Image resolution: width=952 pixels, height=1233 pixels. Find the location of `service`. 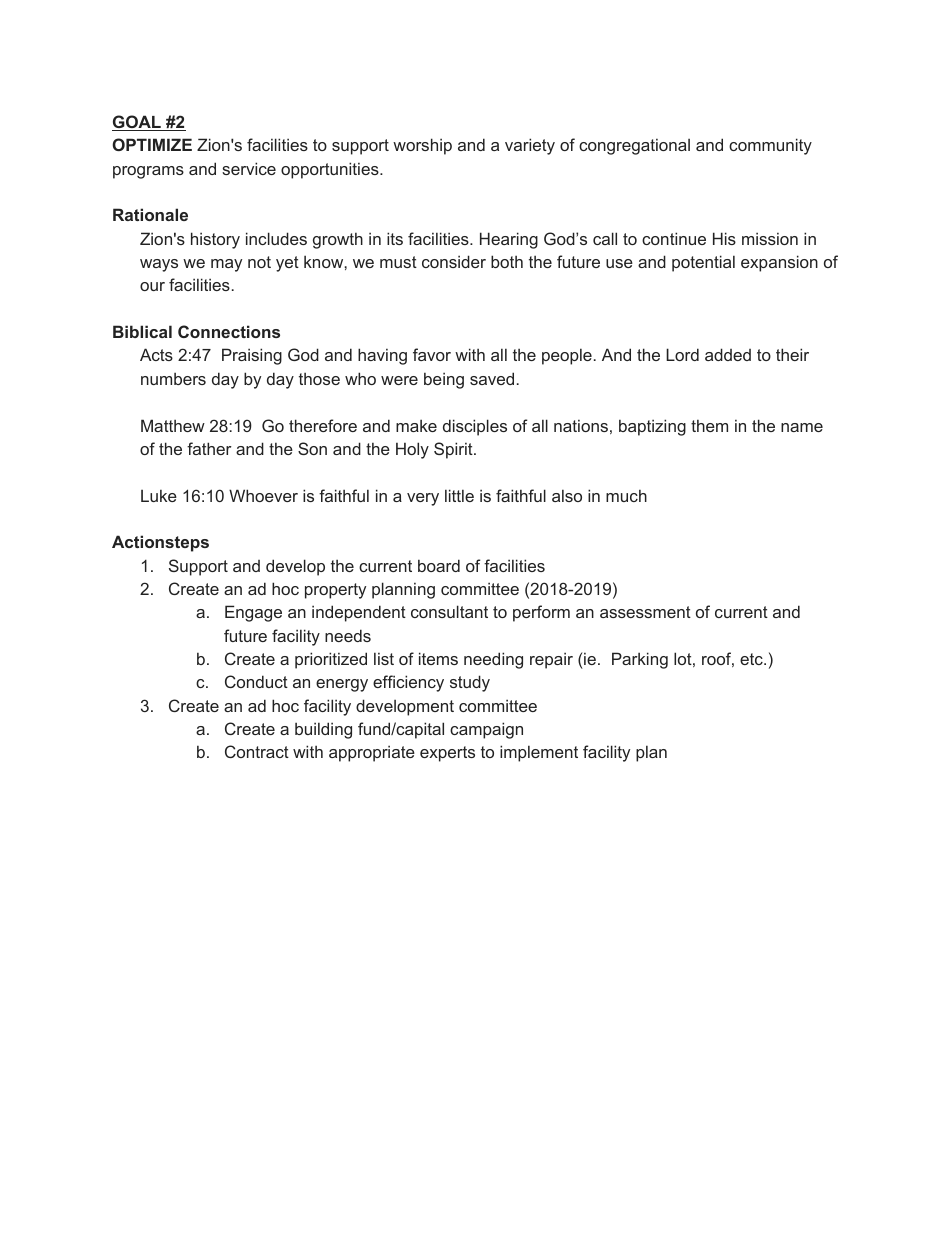

service is located at coordinates (249, 168).
